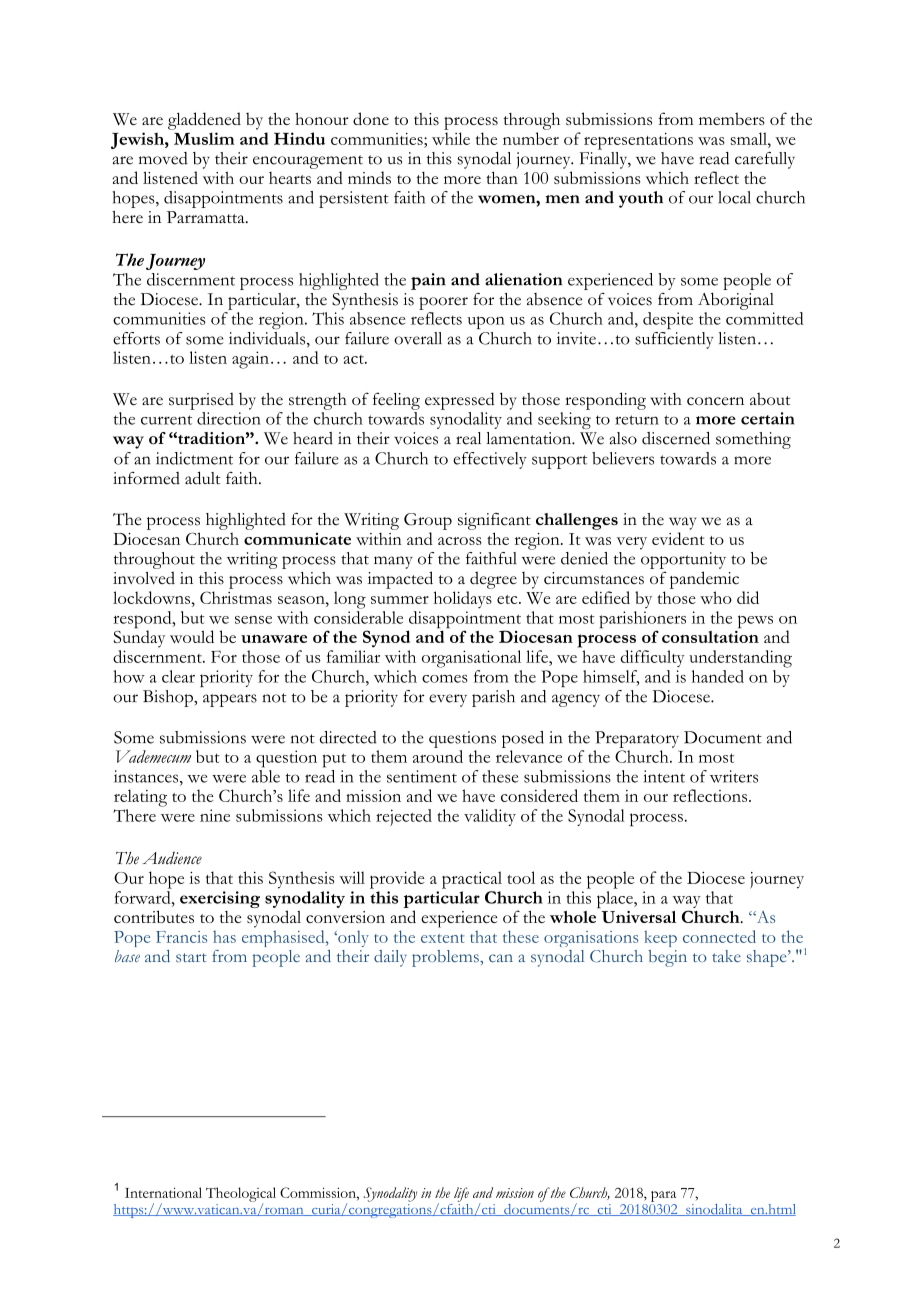  Describe the element at coordinates (732, 118) in the screenshot. I see `members` at that location.
